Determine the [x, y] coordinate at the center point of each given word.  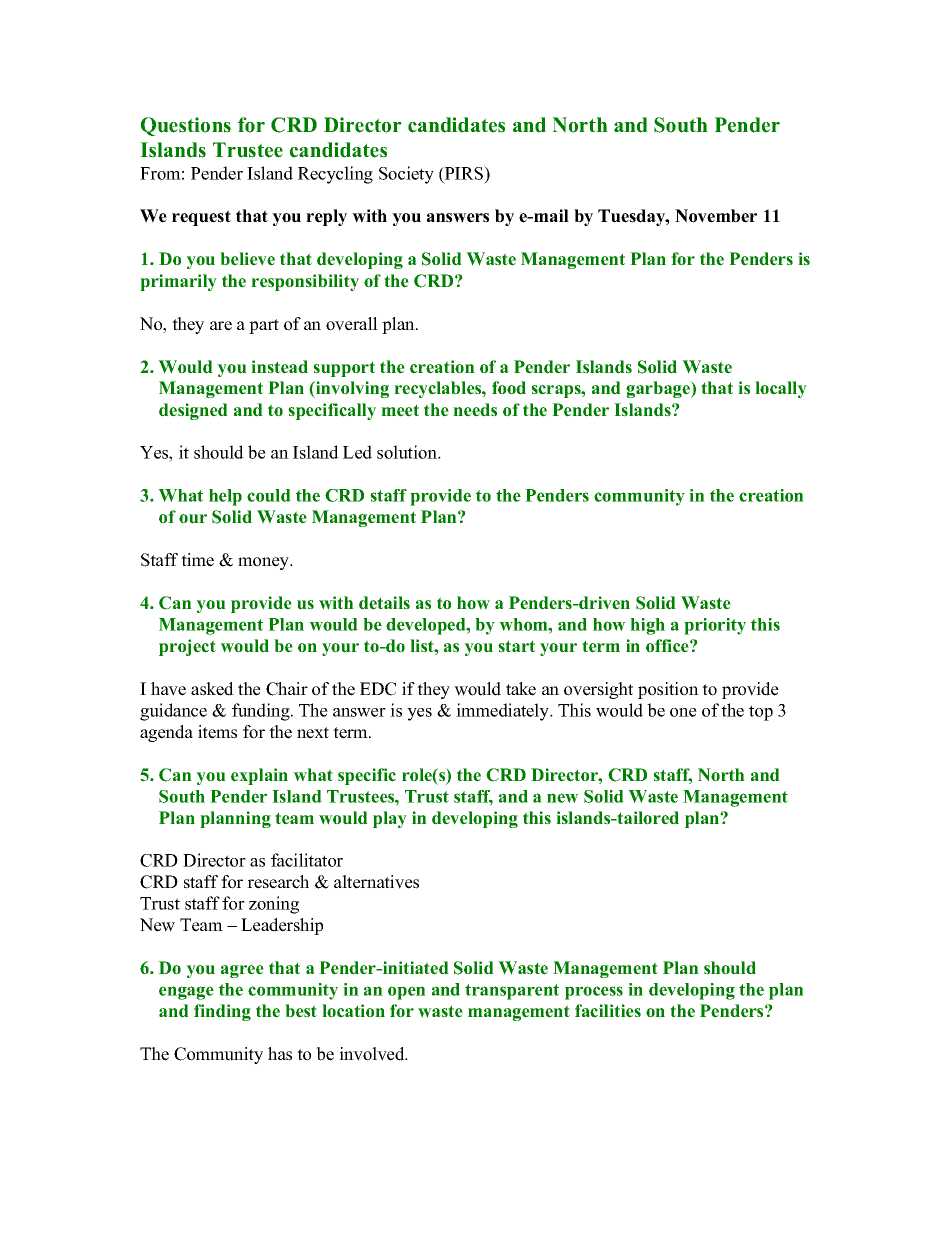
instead [279, 367]
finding [222, 1012]
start [516, 646]
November [716, 216]
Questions [186, 126]
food [509, 388]
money [265, 563]
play [390, 819]
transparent [512, 992]
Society [406, 175]
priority [715, 626]
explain [259, 776]
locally [781, 389]
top [761, 713]
